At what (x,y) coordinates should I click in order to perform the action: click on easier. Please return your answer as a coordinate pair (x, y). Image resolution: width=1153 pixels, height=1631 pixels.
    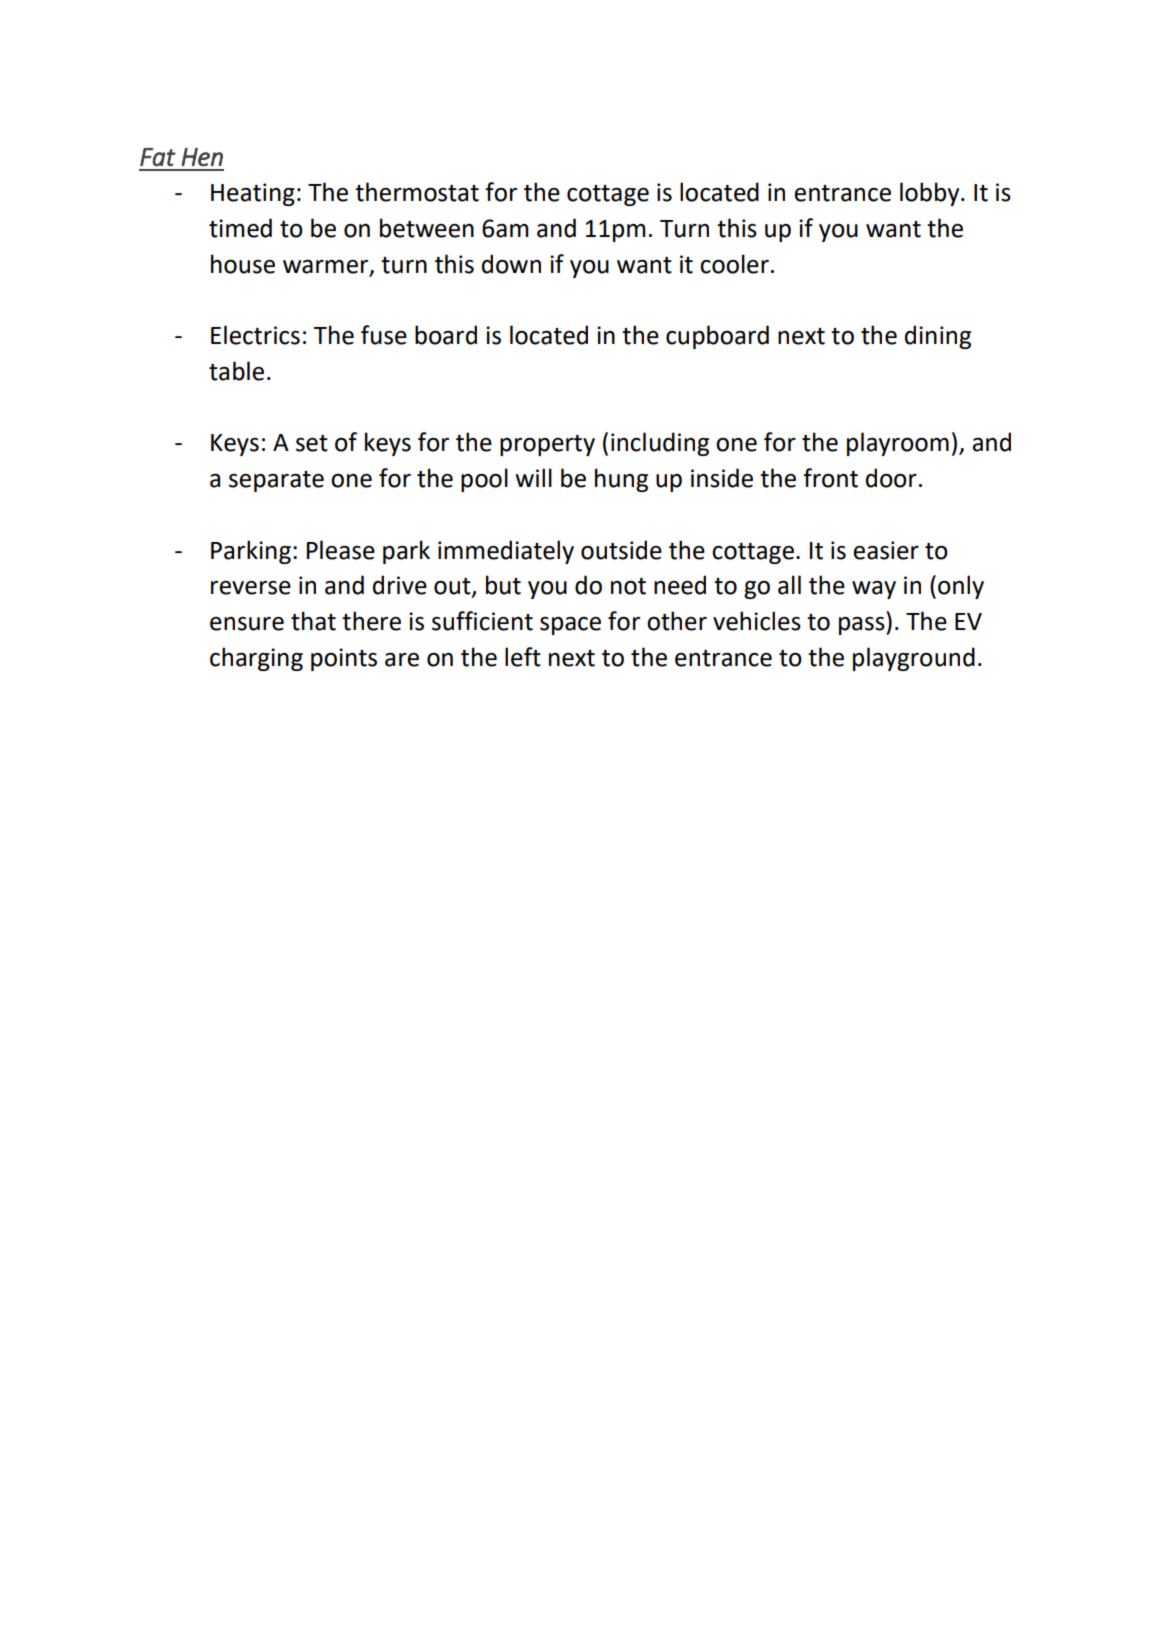
    Looking at the image, I should click on (886, 550).
